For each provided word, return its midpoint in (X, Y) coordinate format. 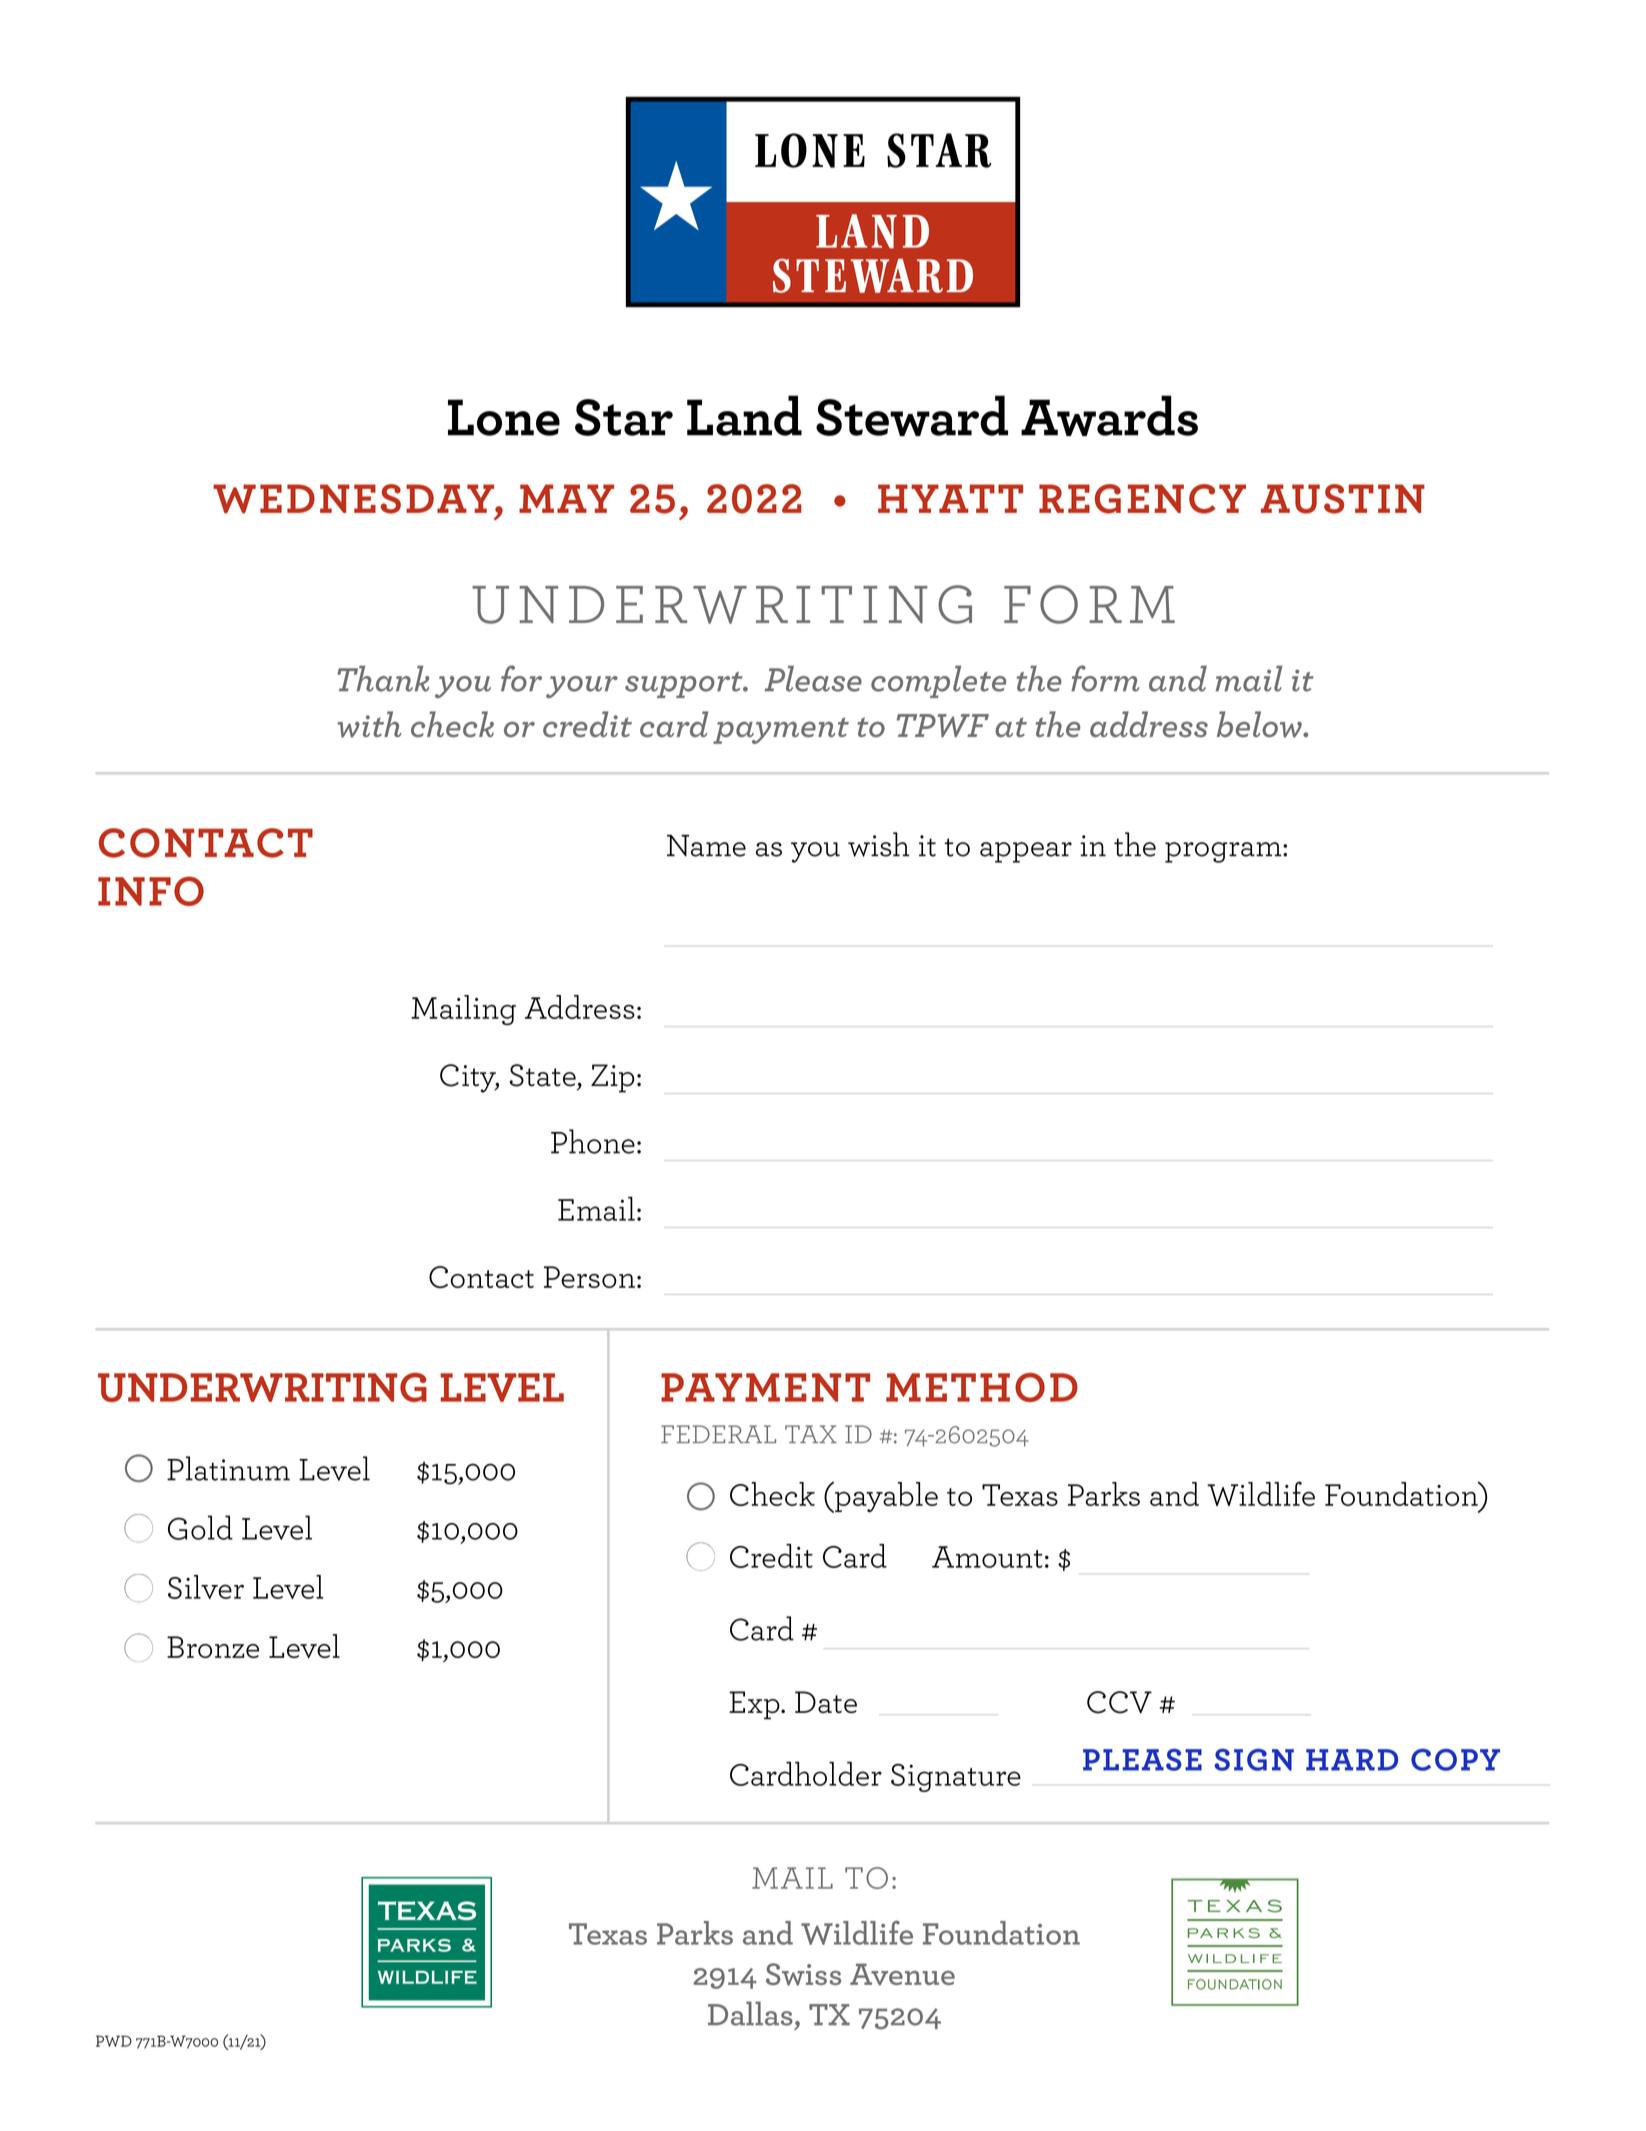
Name (706, 846)
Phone (593, 1141)
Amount (987, 1557)
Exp (755, 1705)
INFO (151, 891)
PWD (114, 2041)
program (1224, 852)
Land (744, 415)
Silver (206, 1587)
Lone (504, 417)
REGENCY (1142, 499)
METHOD (982, 1387)
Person (589, 1277)
